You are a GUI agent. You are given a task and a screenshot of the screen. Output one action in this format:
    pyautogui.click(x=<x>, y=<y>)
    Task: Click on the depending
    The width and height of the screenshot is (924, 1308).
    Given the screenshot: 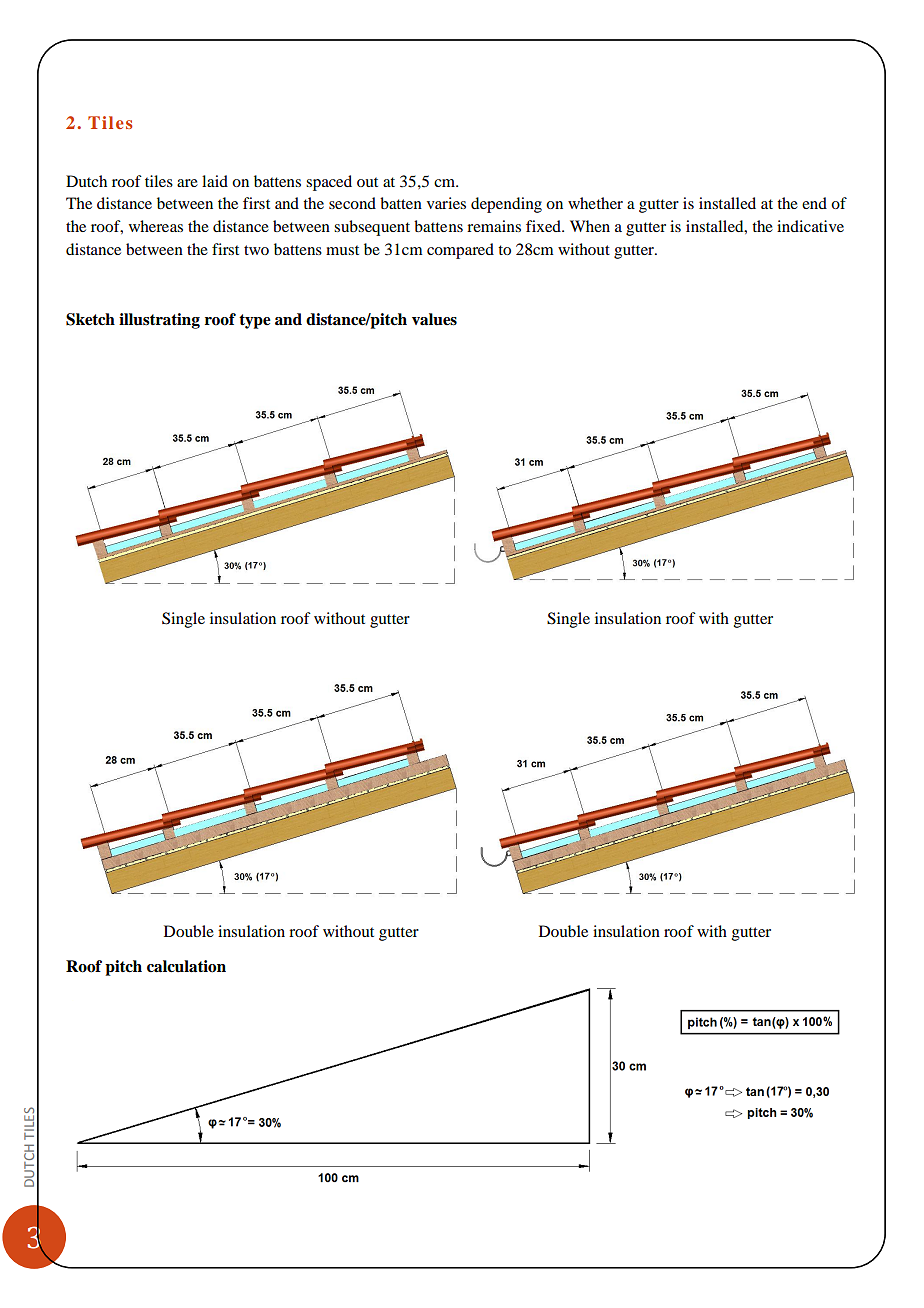 What is the action you would take?
    pyautogui.click(x=506, y=205)
